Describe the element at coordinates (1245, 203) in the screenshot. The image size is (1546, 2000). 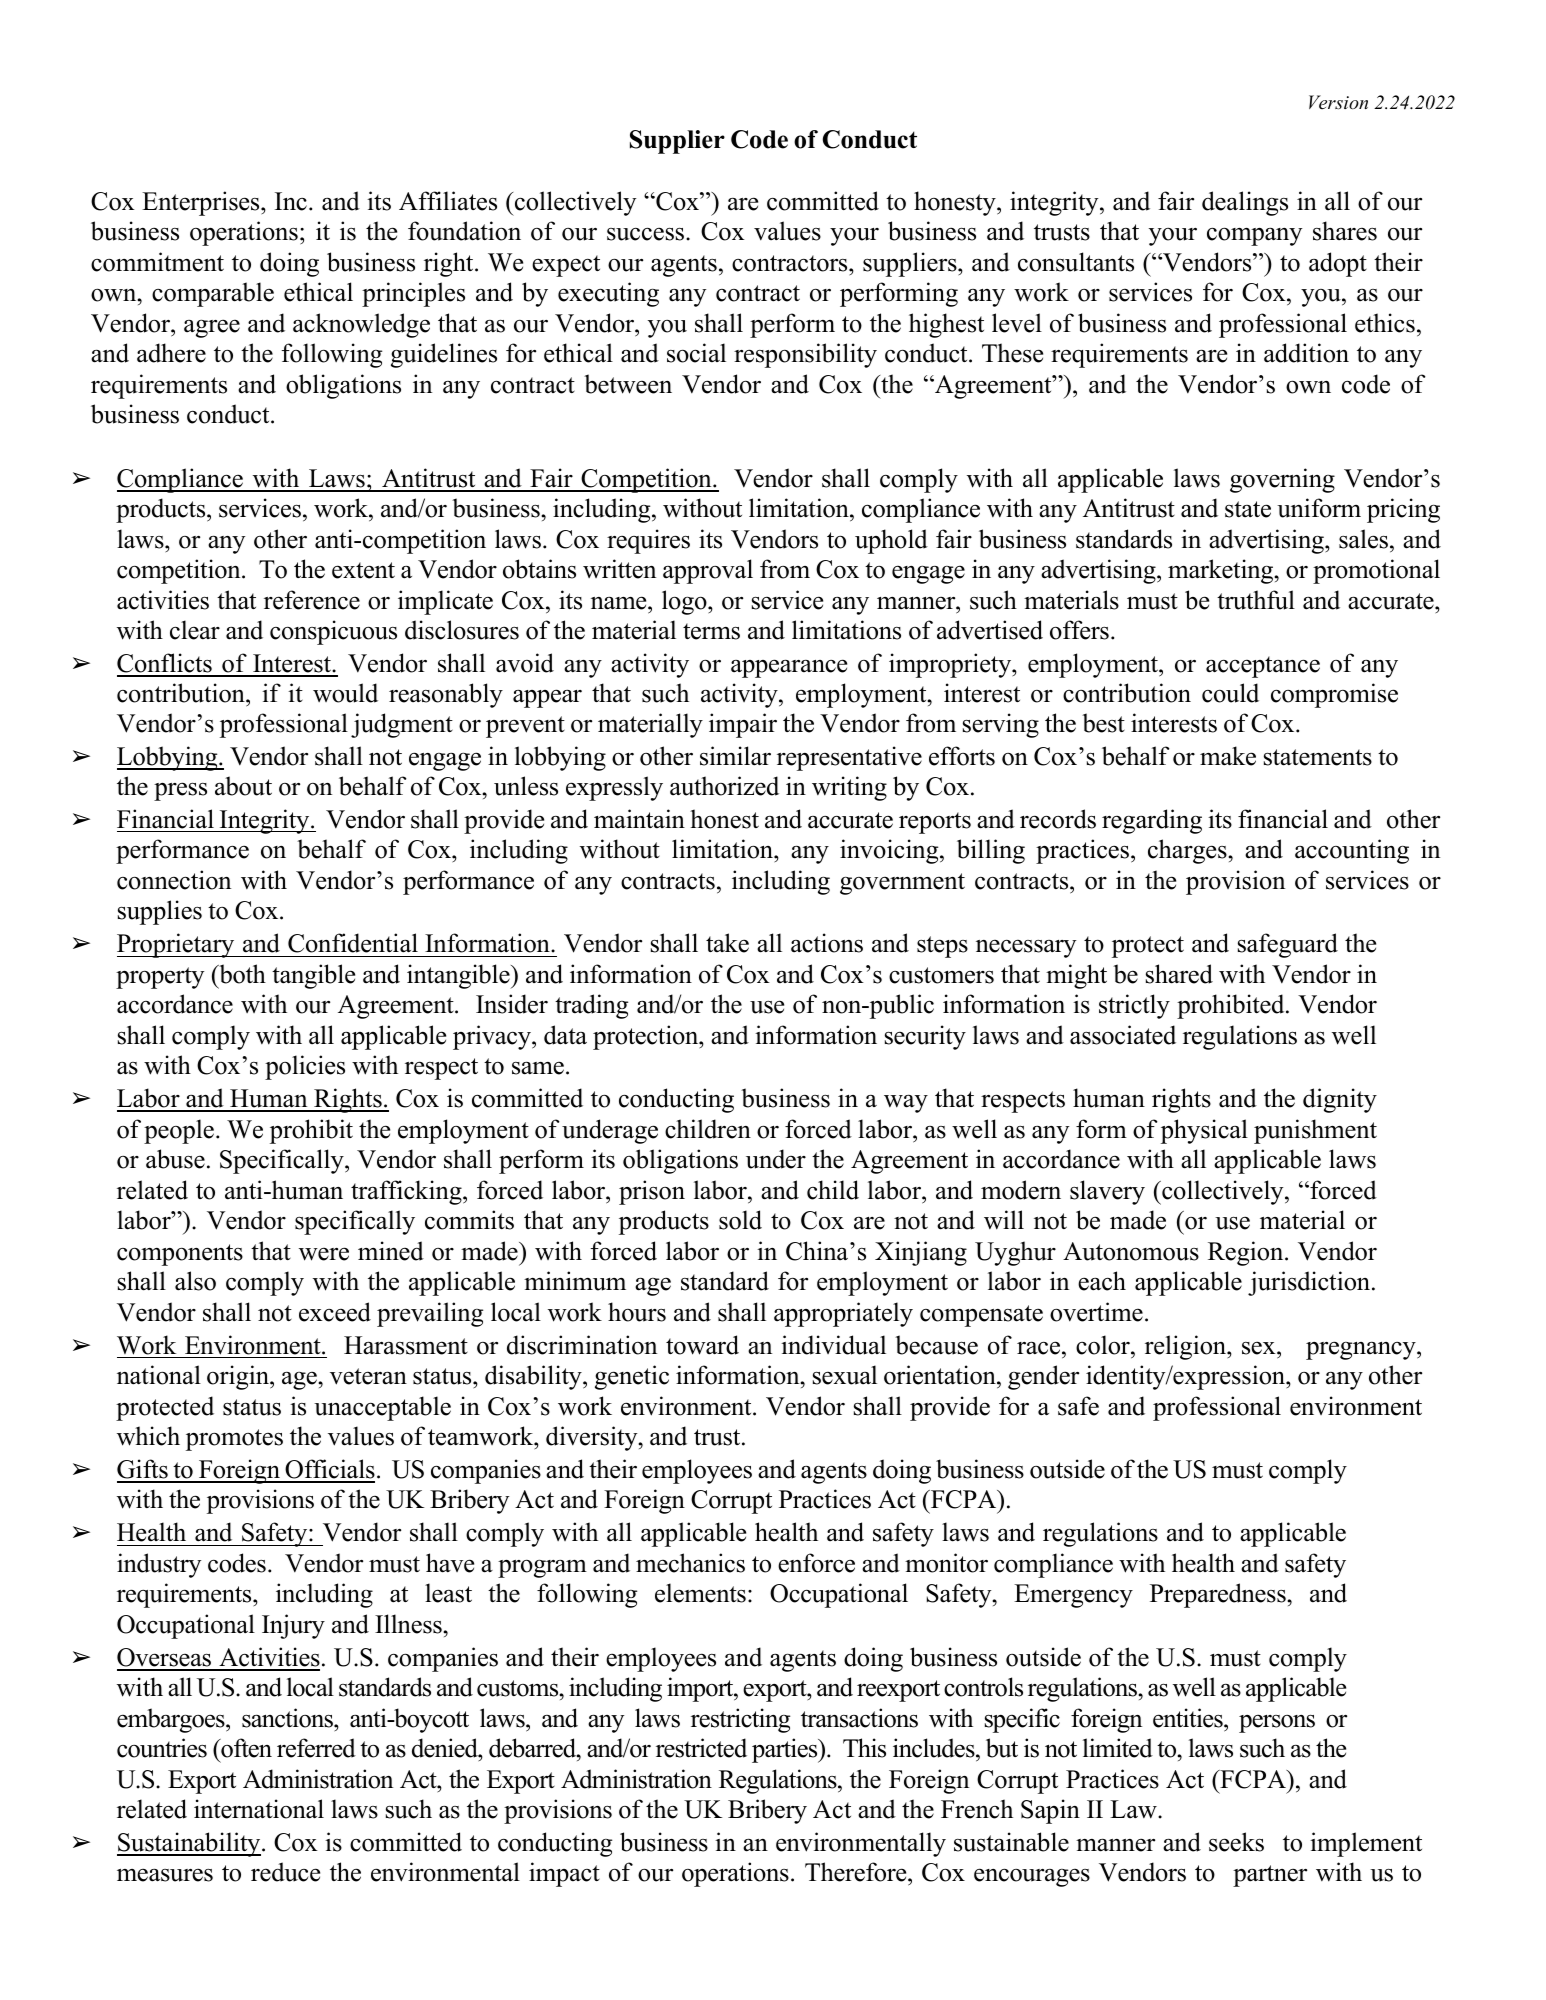
I see `dealings` at that location.
